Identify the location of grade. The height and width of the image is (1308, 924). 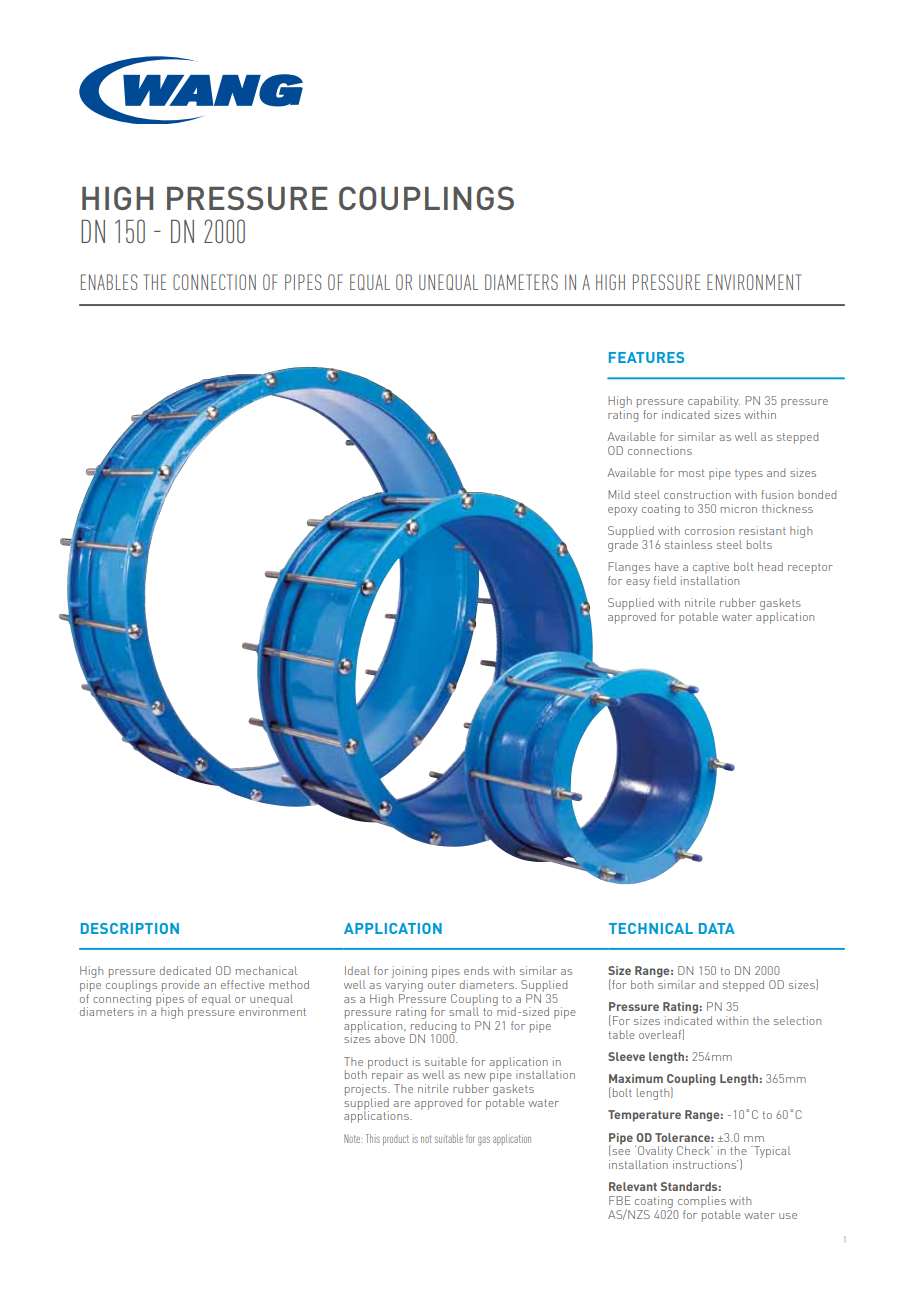
(623, 546).
